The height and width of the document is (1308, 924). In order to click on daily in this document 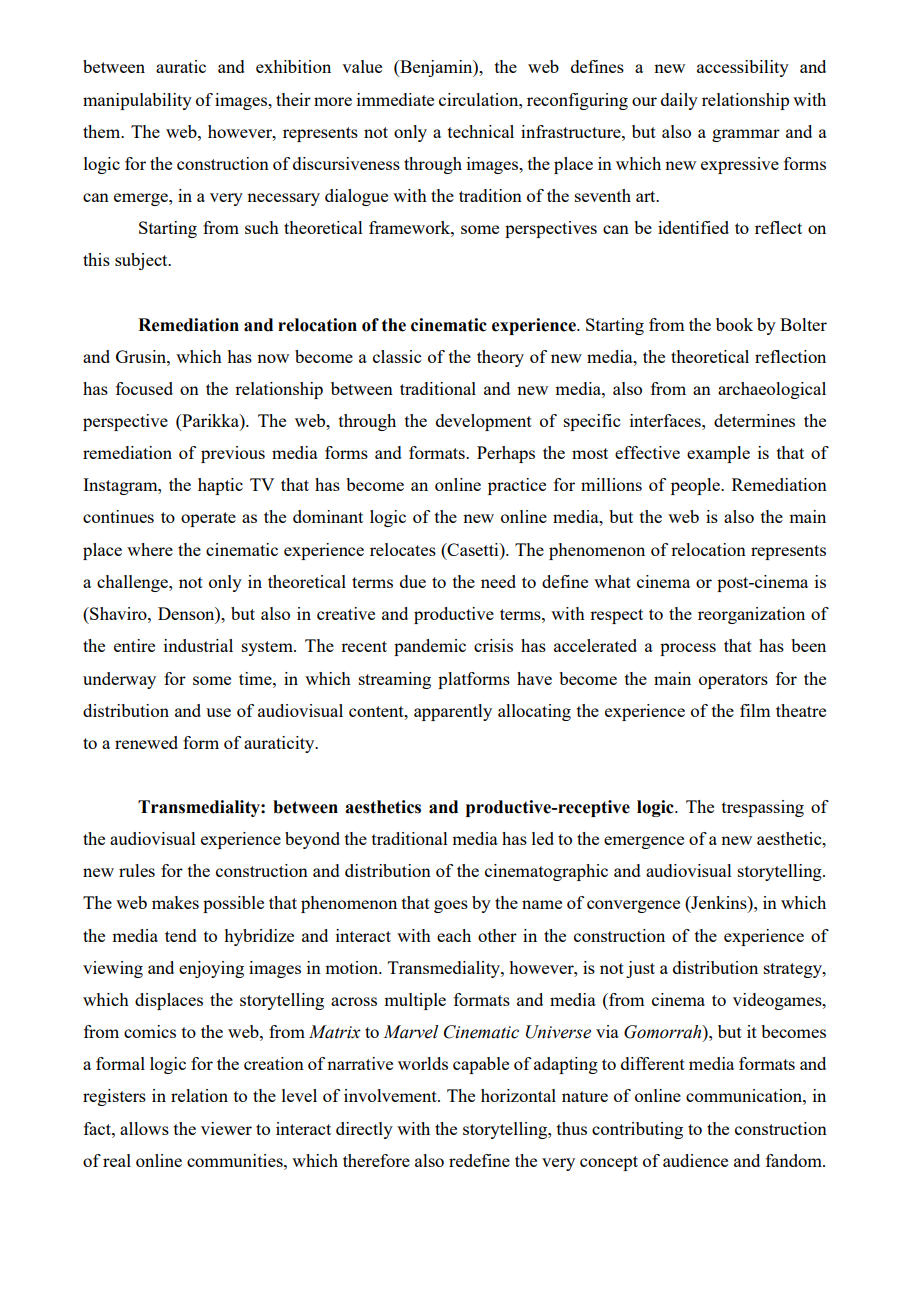, I will do `click(679, 101)`.
